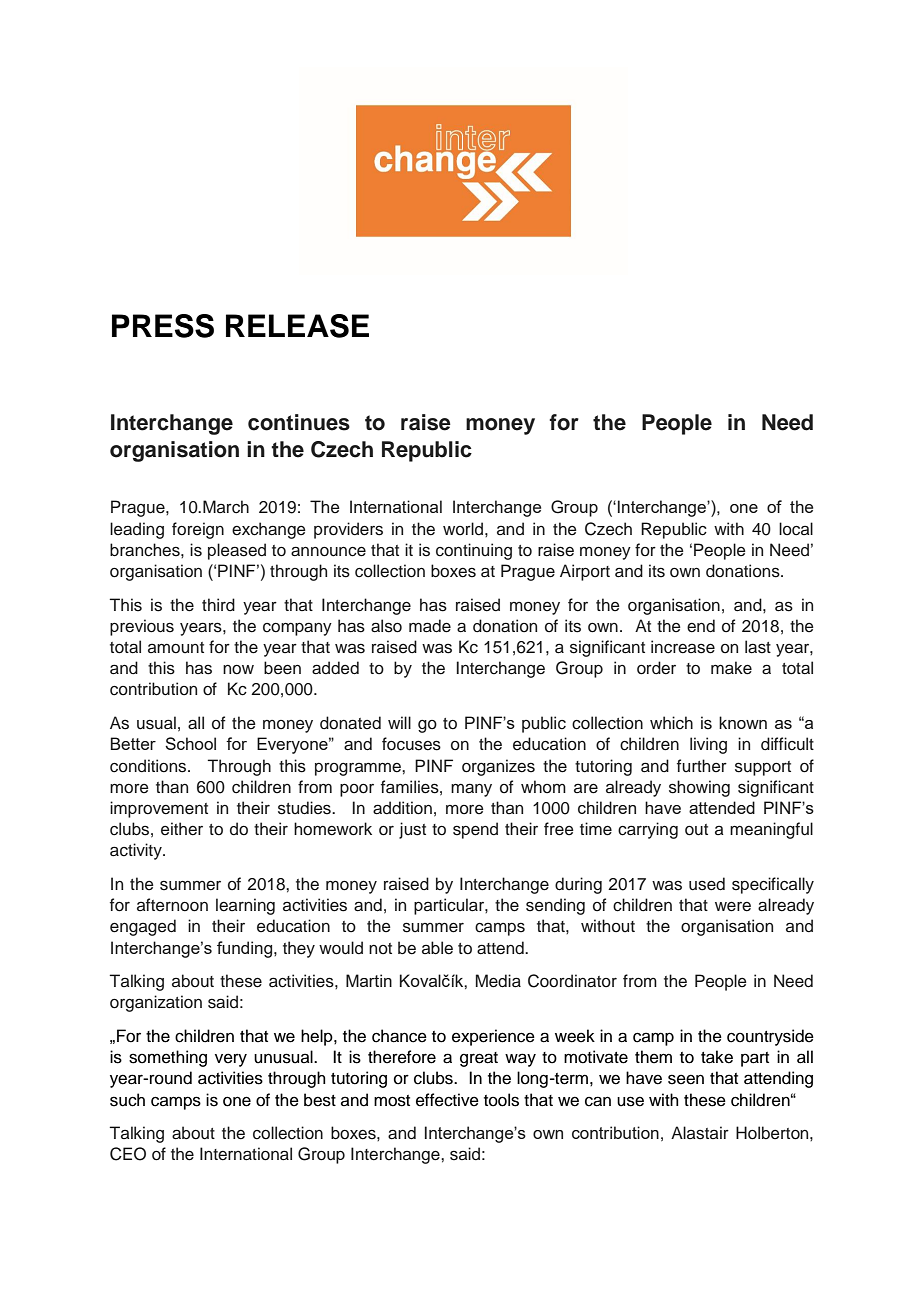 The width and height of the document is (924, 1308). I want to click on increase, so click(683, 647).
